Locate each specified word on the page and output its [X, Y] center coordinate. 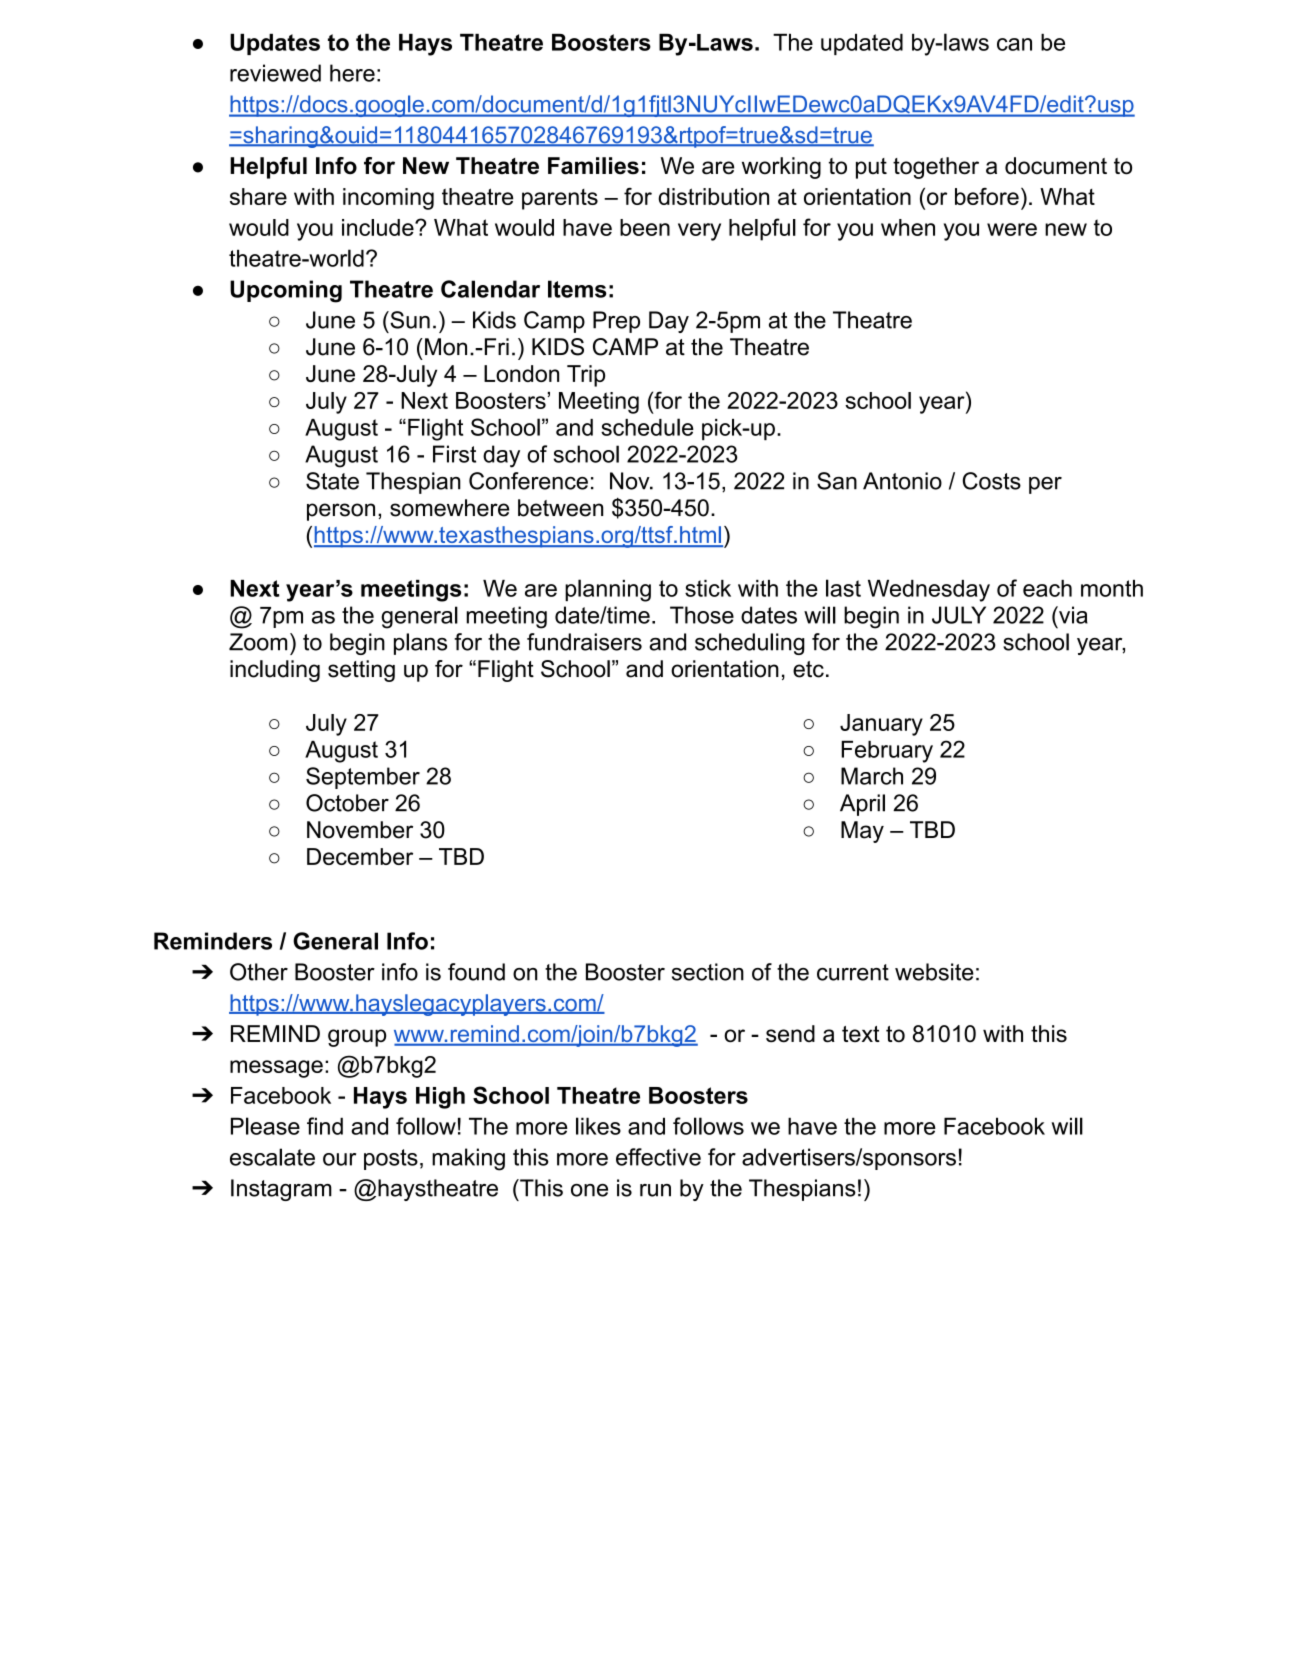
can [1014, 44]
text [861, 1034]
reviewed [275, 73]
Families [593, 166]
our [339, 1159]
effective [658, 1157]
